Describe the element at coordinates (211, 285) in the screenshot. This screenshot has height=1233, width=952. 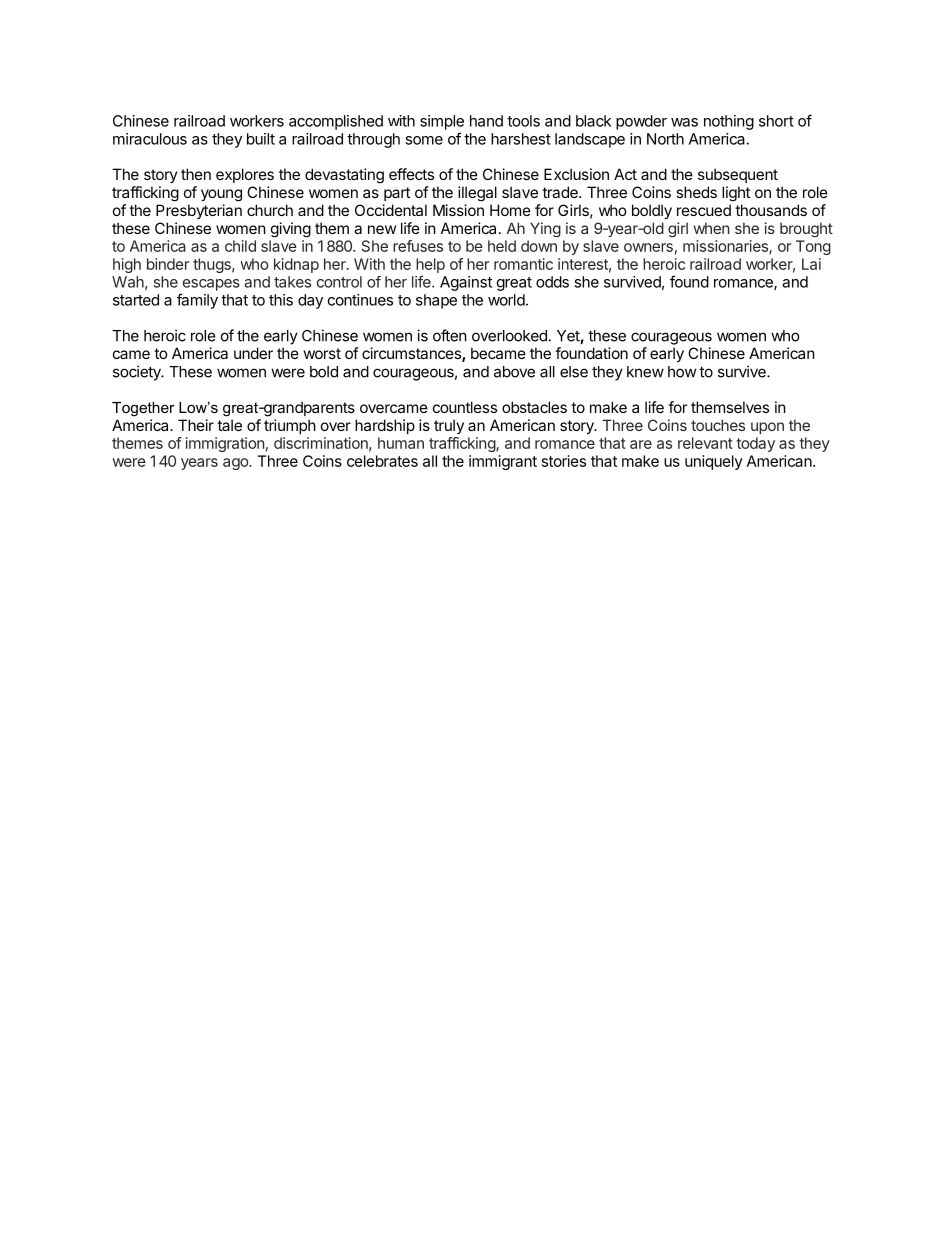
I see `escapes` at that location.
